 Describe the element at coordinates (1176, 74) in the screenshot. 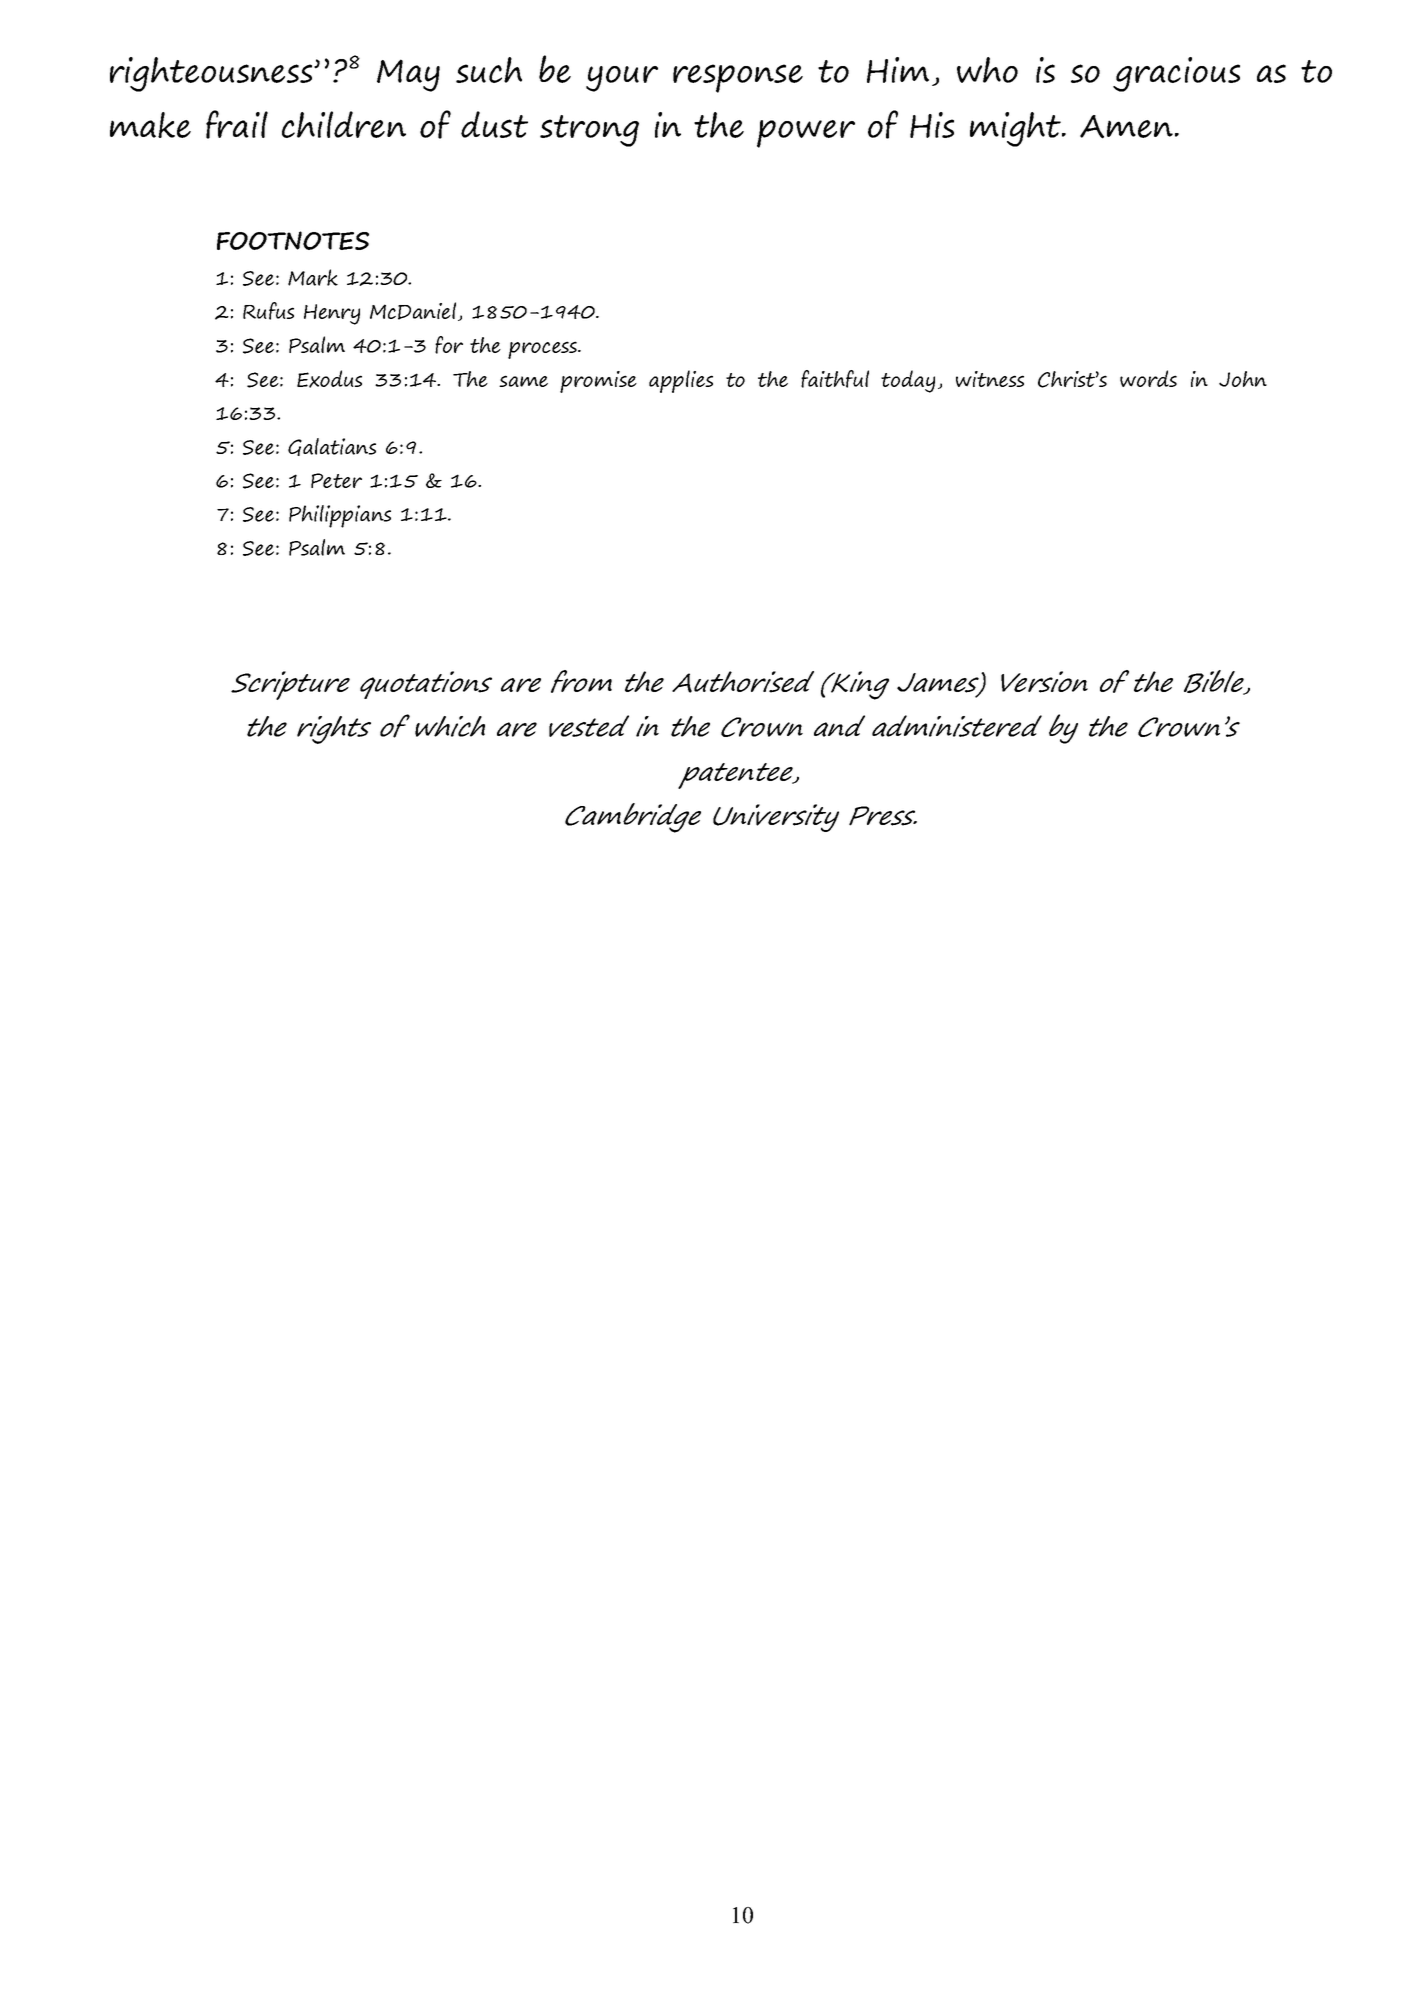

I see `gracious` at that location.
